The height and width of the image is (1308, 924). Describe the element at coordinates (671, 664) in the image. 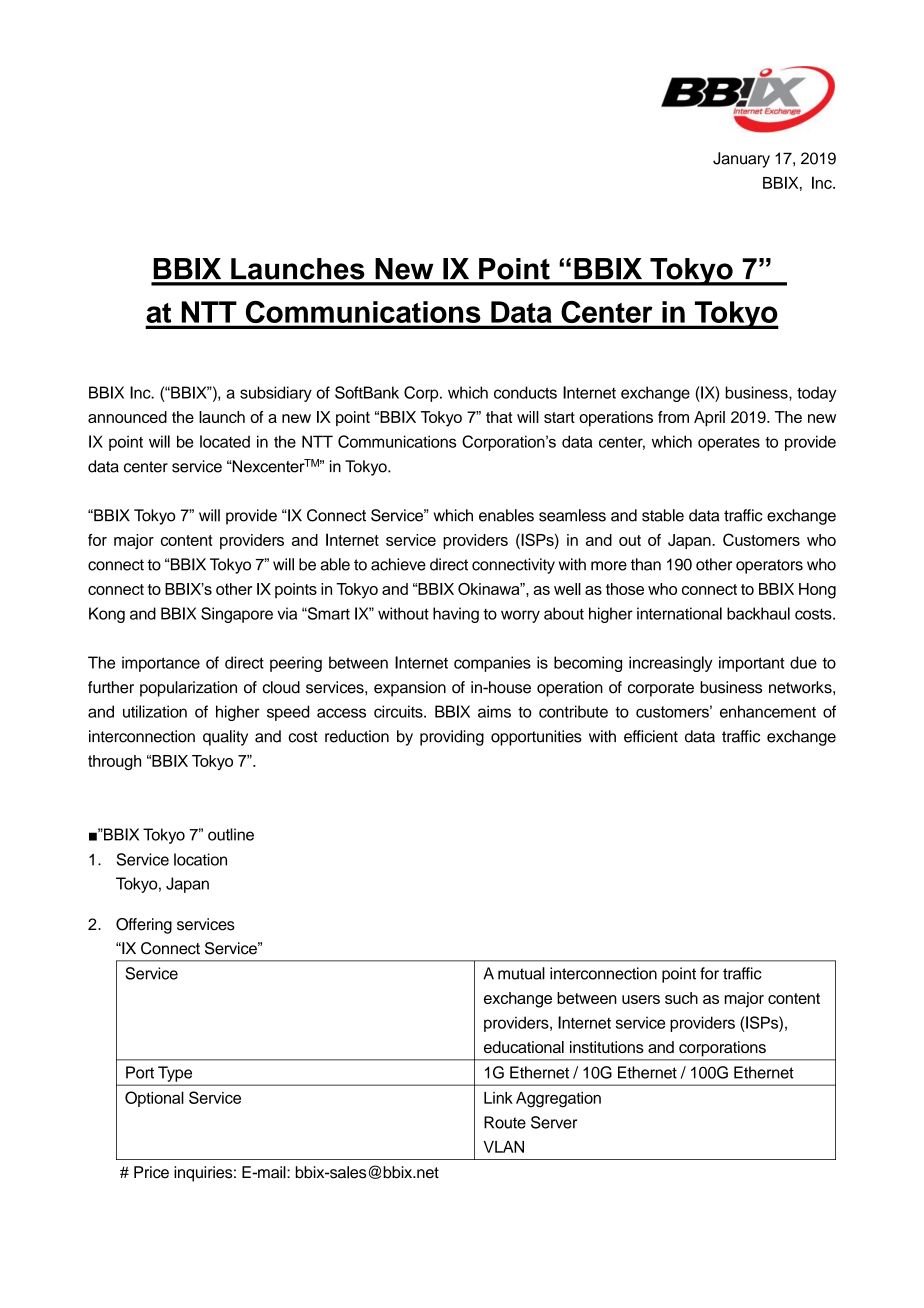

I see `increasingly` at that location.
